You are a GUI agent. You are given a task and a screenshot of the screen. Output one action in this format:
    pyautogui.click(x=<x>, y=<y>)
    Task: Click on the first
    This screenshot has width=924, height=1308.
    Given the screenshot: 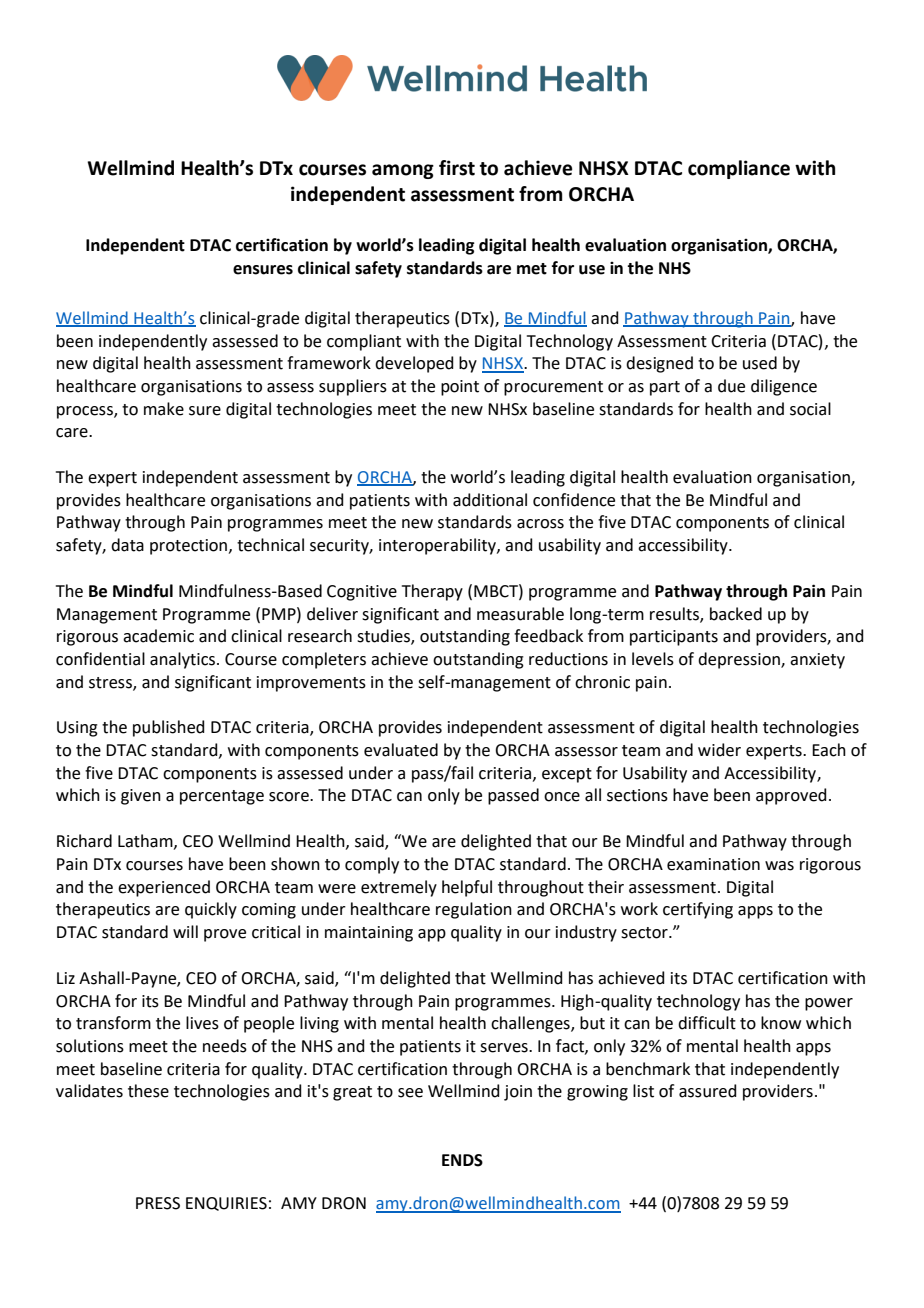 What is the action you would take?
    pyautogui.click(x=457, y=168)
